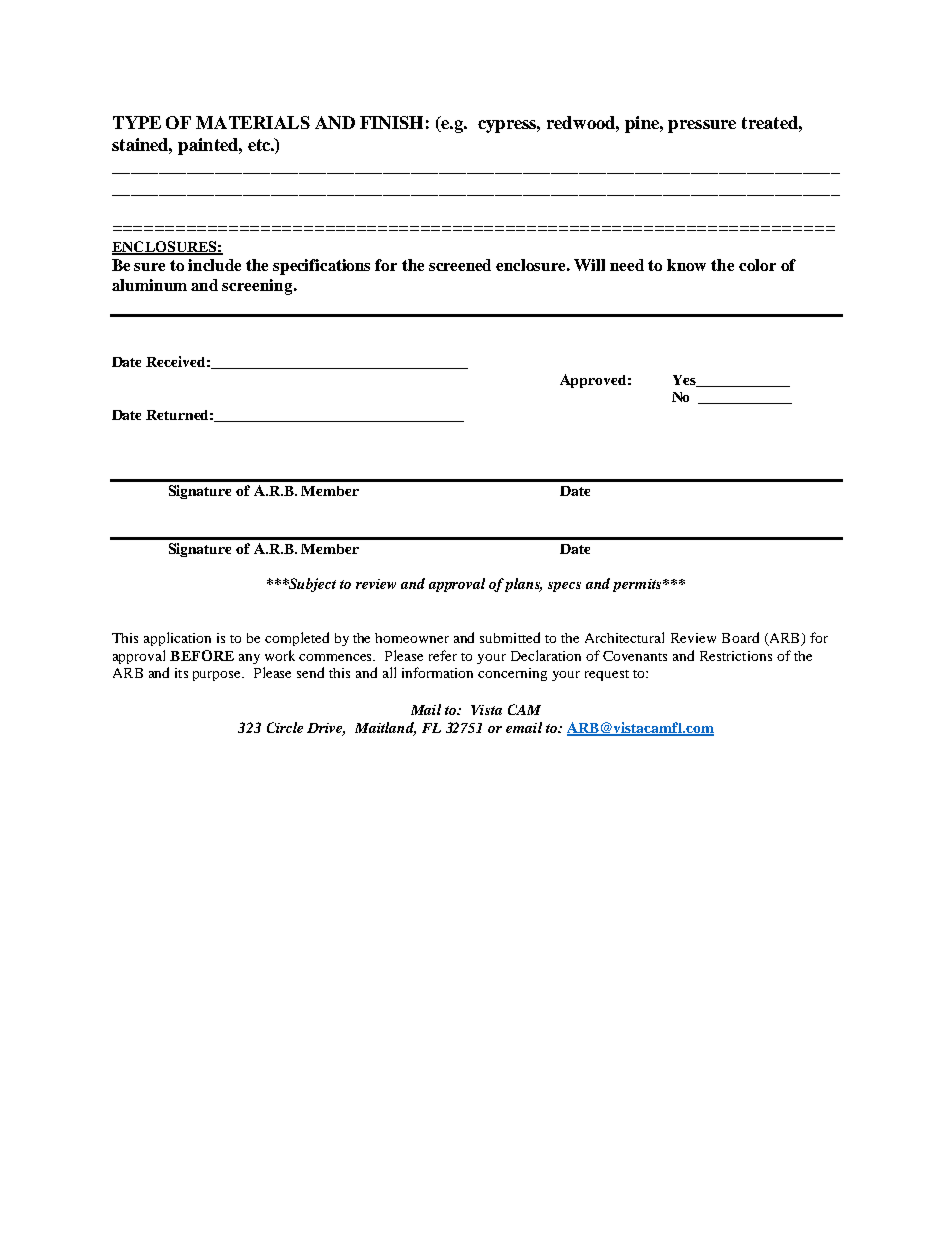  Describe the element at coordinates (258, 287) in the image. I see `screening` at that location.
